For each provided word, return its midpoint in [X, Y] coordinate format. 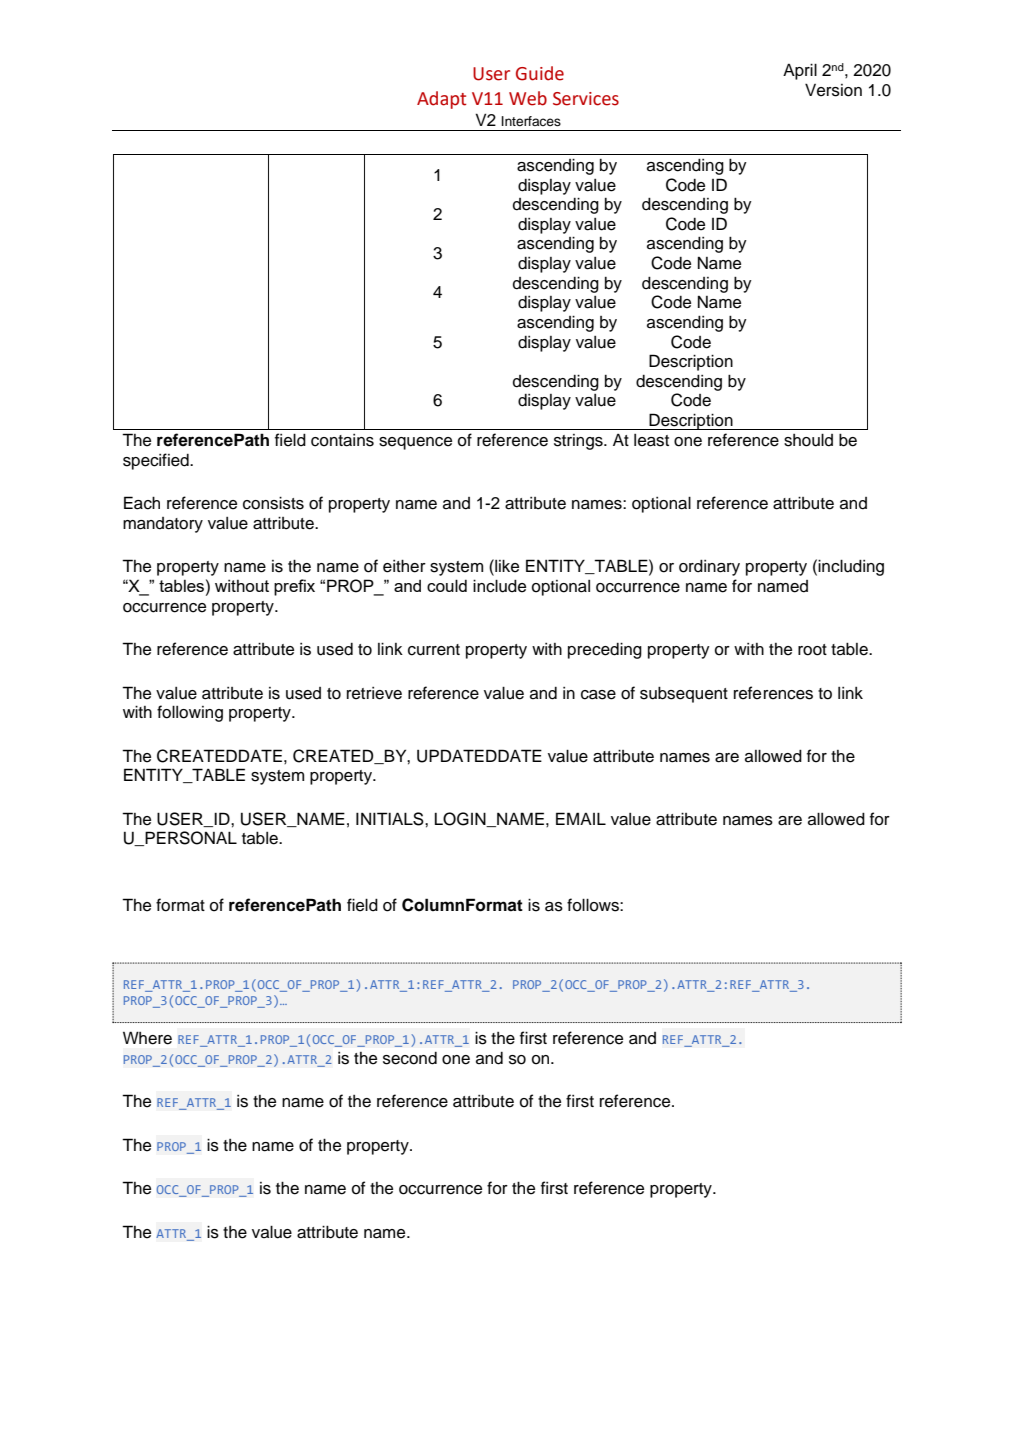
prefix [294, 587]
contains [342, 440]
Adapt [441, 100]
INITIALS [391, 819]
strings [579, 442]
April [800, 71]
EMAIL [581, 818]
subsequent [684, 694]
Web [528, 98]
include [499, 586]
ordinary [709, 567]
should [808, 440]
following [190, 713]
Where [147, 1038]
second [410, 1058]
